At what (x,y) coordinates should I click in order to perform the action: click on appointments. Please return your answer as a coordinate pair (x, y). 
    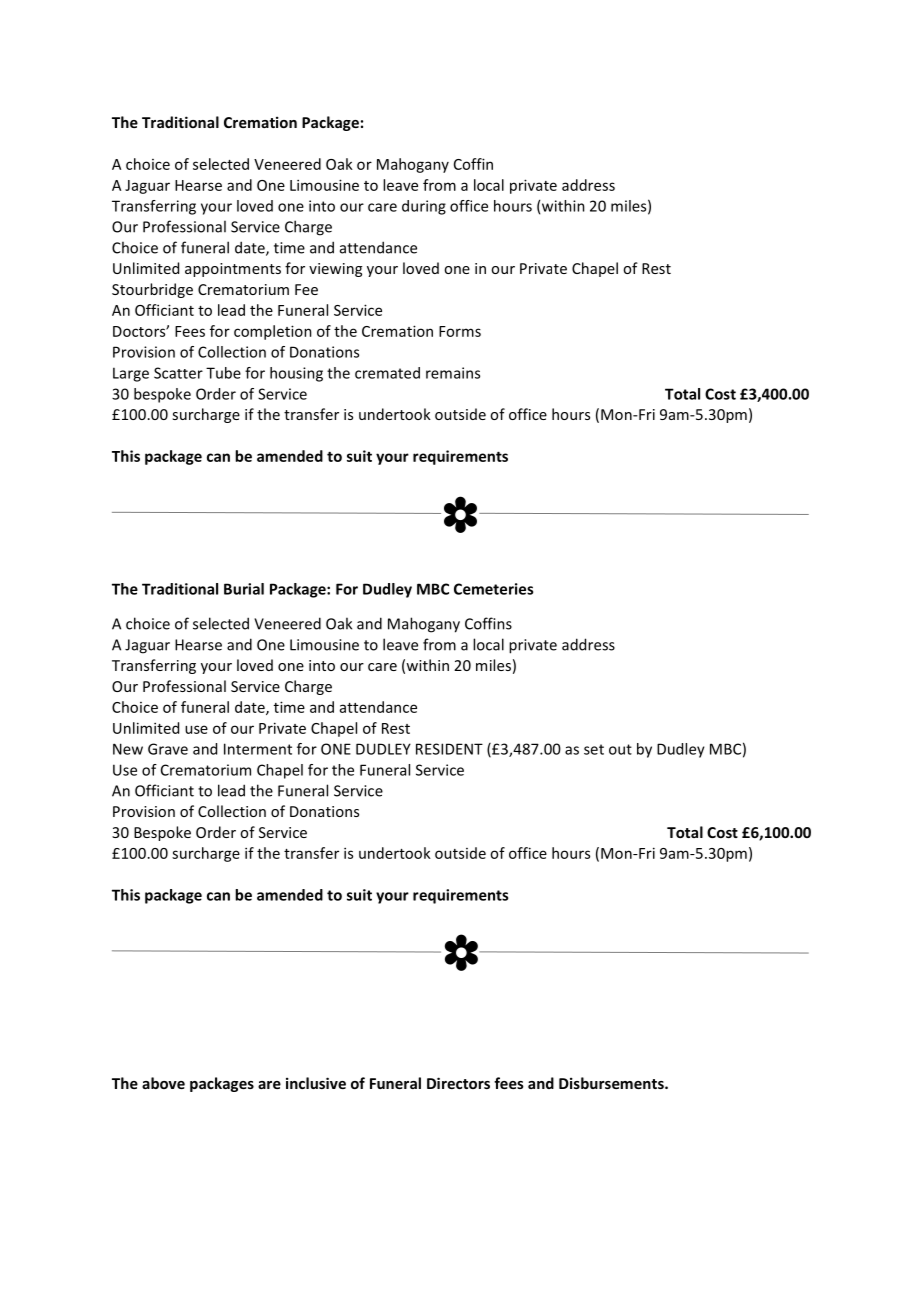
    Looking at the image, I should click on (233, 270).
